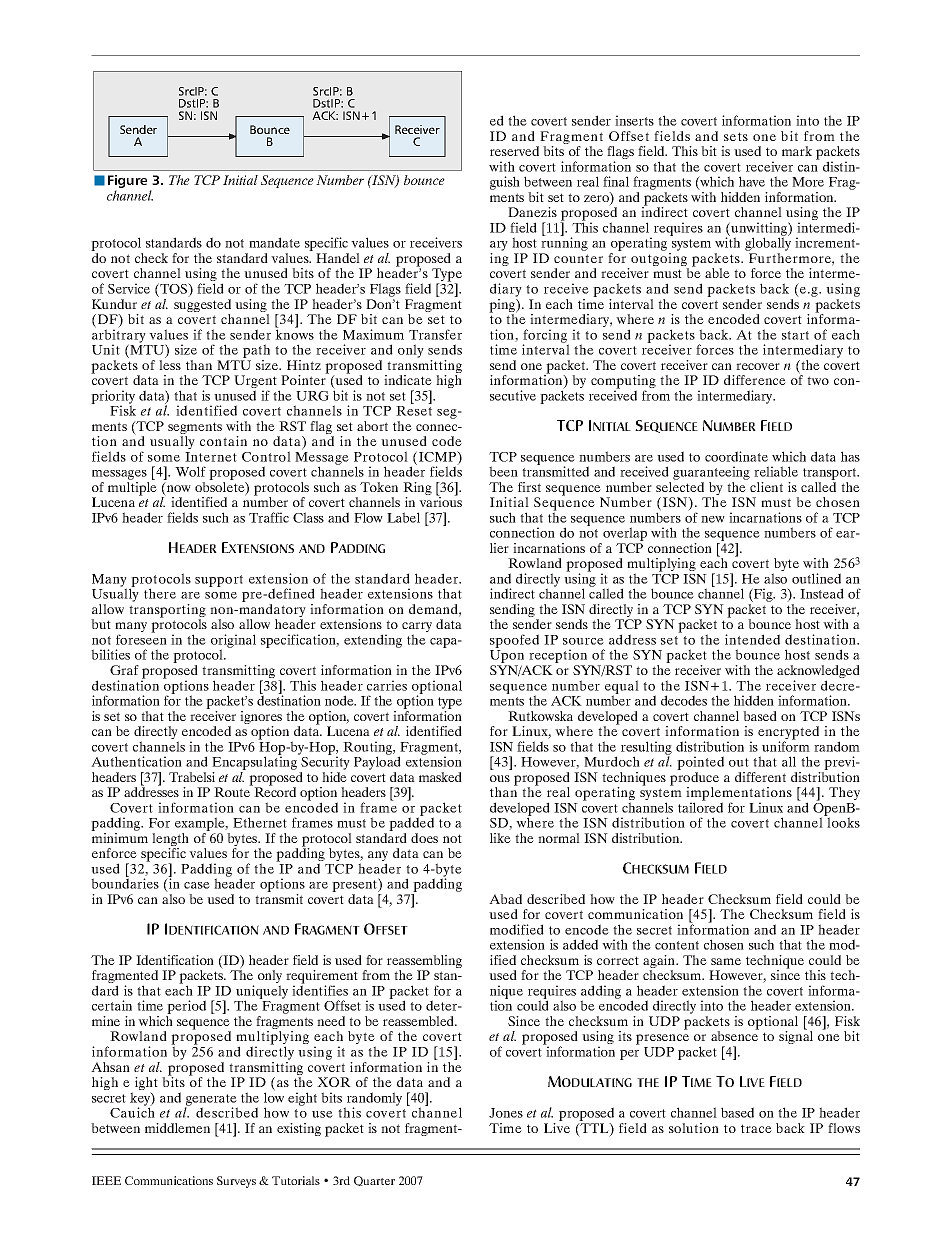  What do you see at coordinates (736, 136) in the screenshot?
I see `sets` at bounding box center [736, 136].
